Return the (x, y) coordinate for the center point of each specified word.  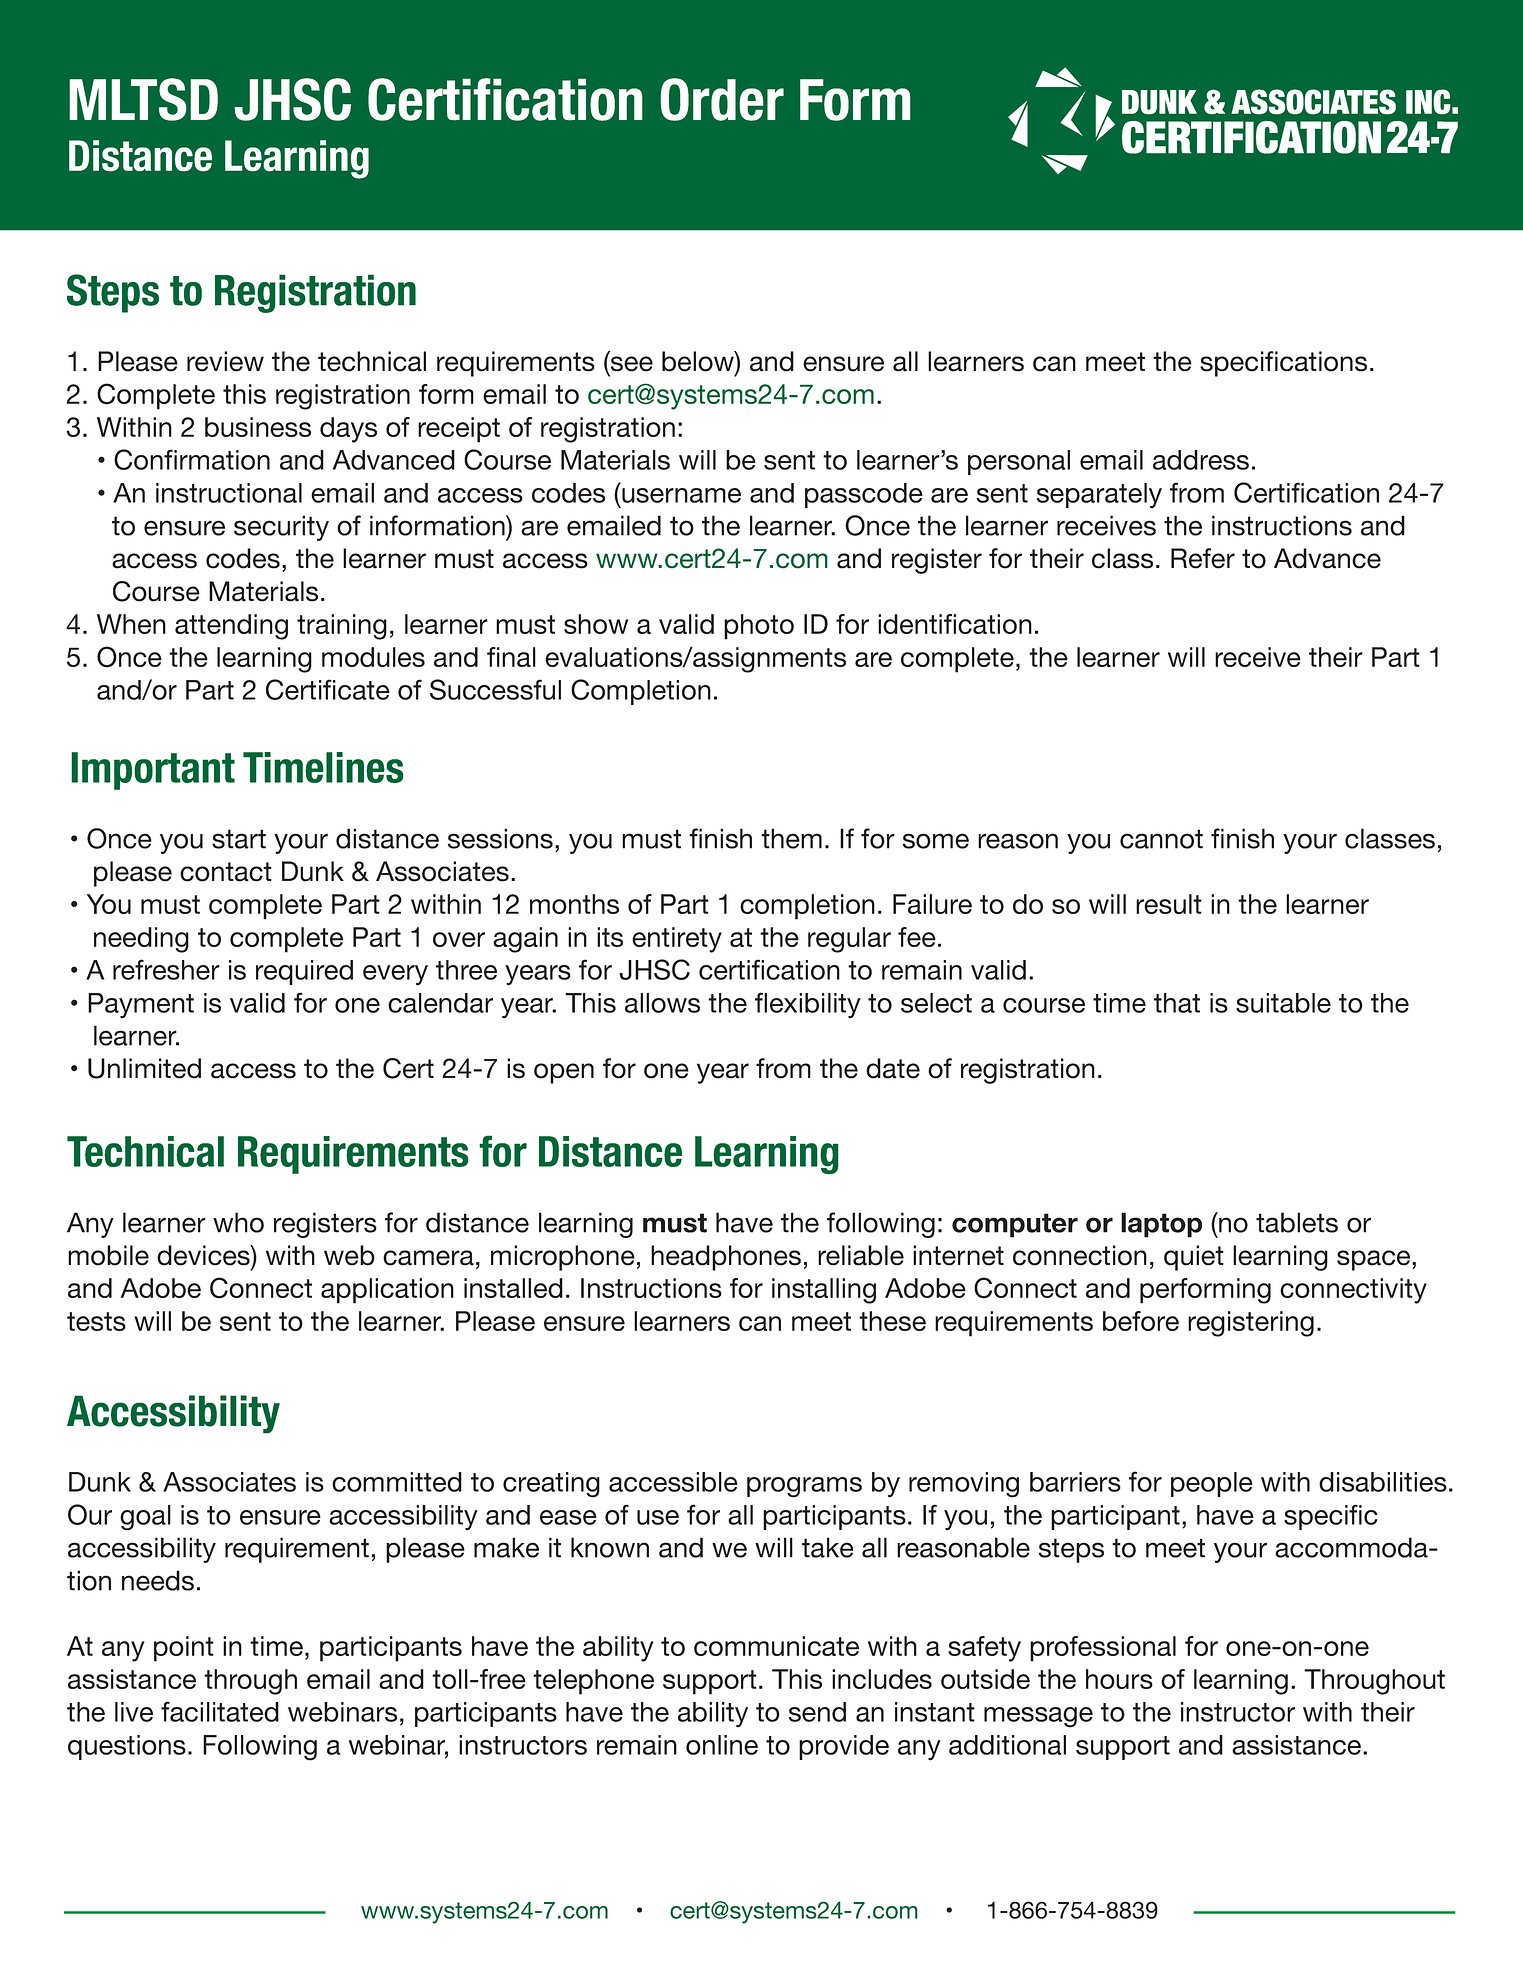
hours (1119, 1679)
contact (226, 872)
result (1169, 904)
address (1201, 460)
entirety (677, 940)
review (225, 361)
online (722, 1745)
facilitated (220, 1711)
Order (722, 99)
